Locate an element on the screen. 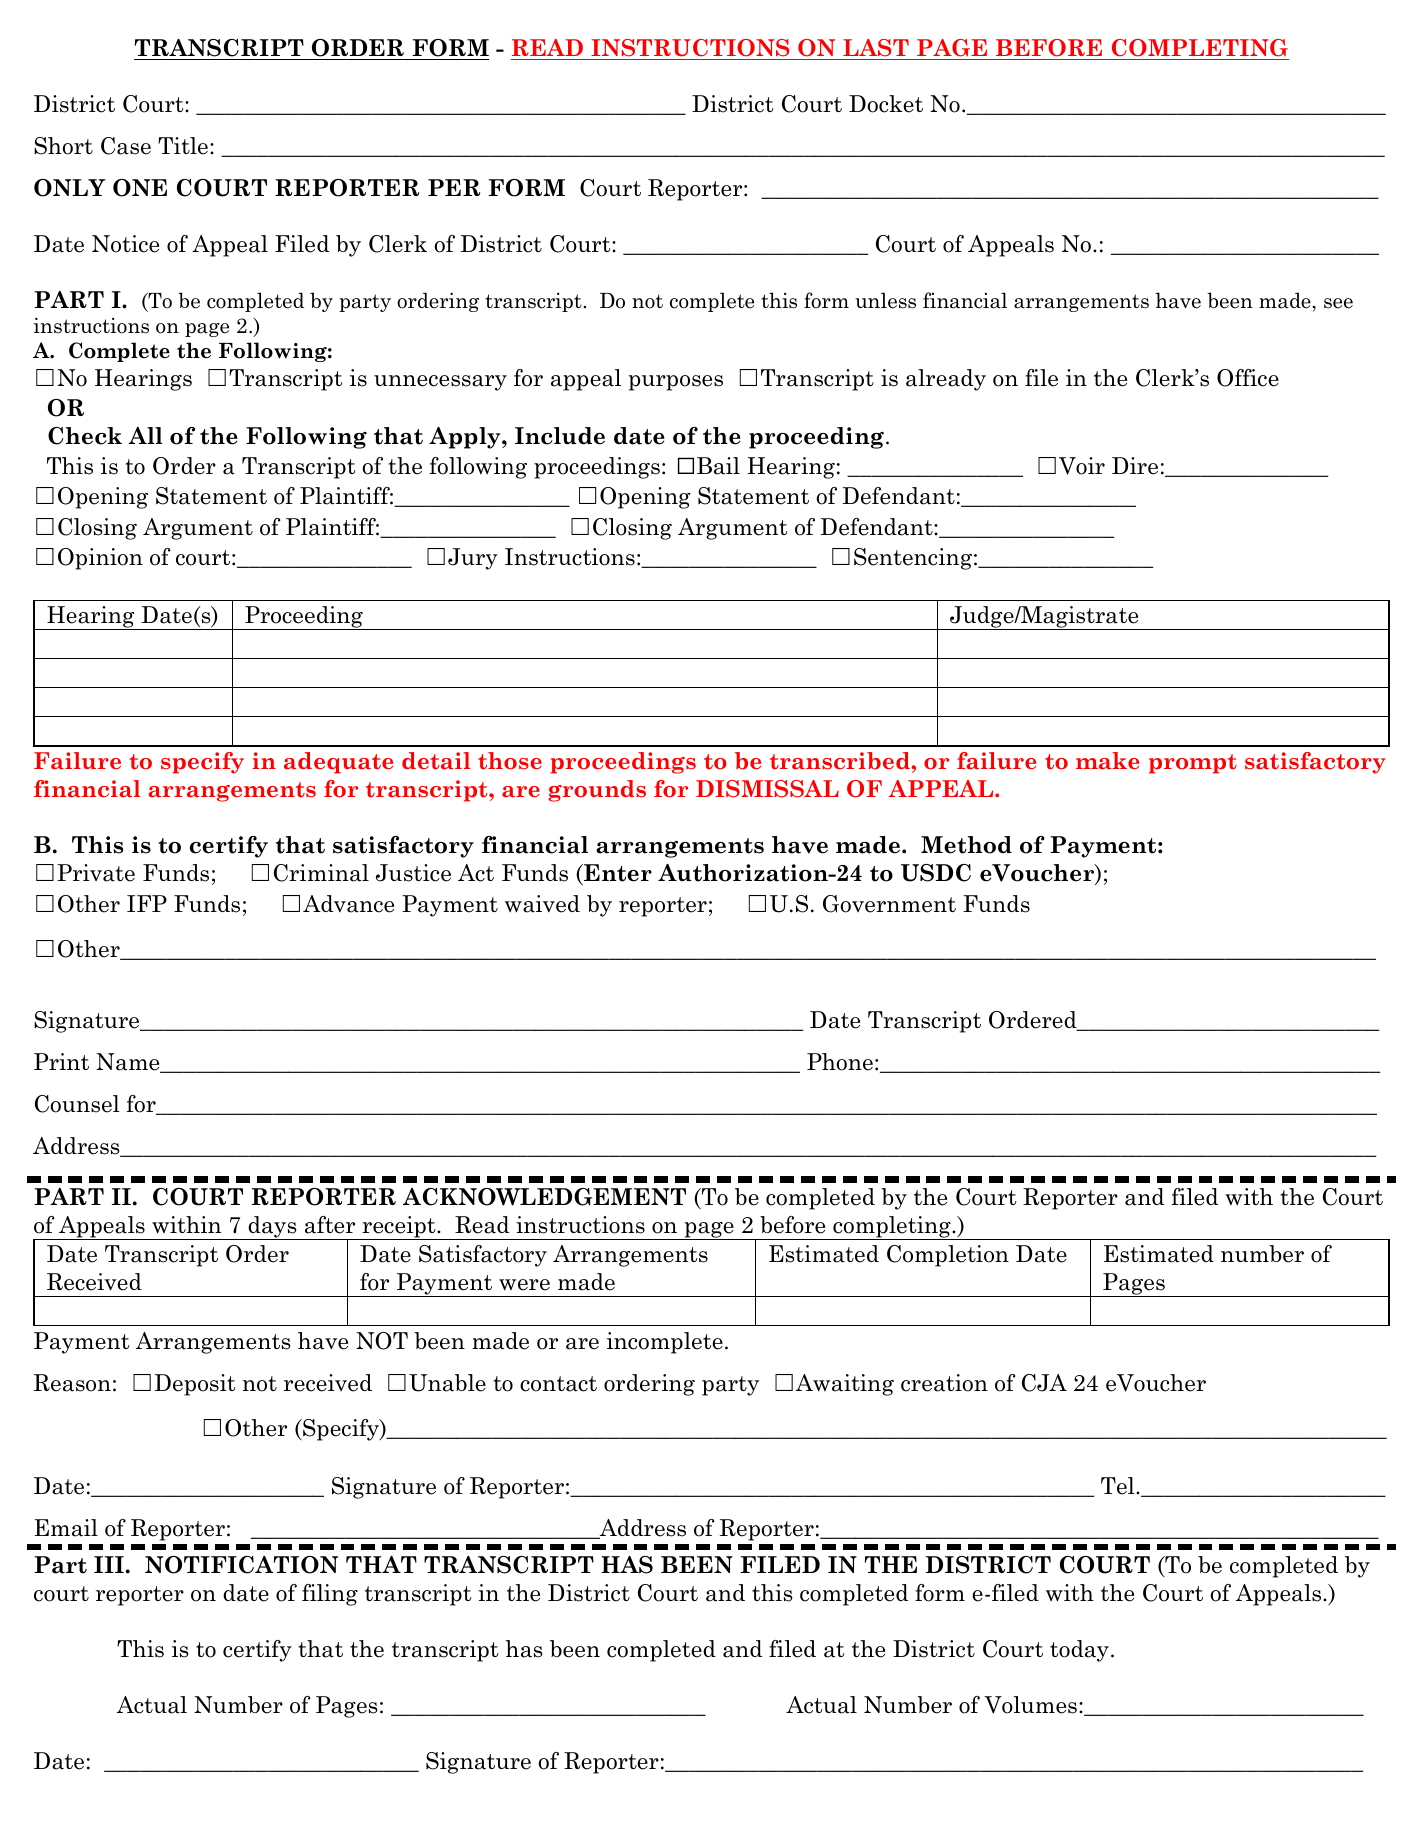 This screenshot has height=1842, width=1423. LAST is located at coordinates (876, 48).
